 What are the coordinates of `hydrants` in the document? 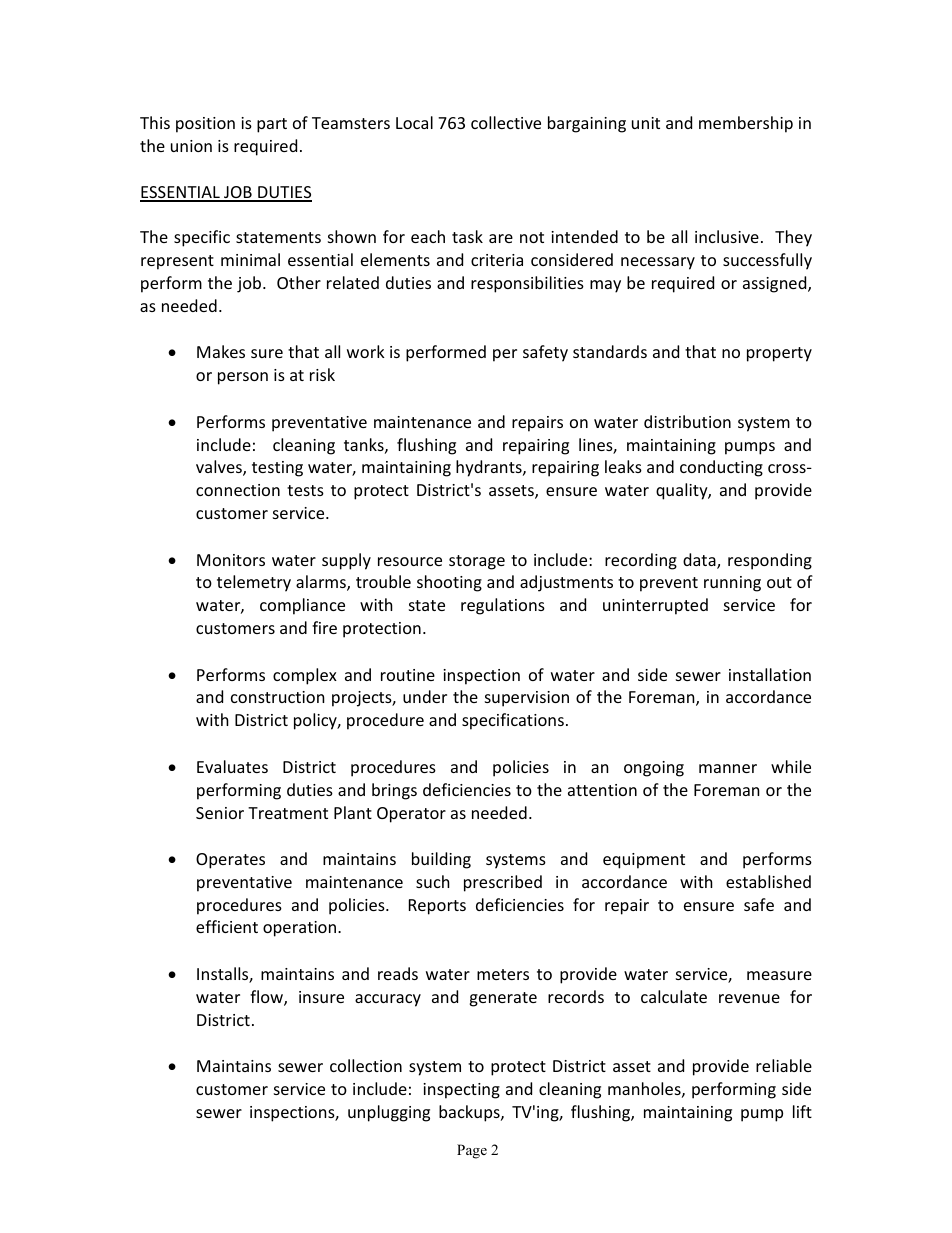 It's located at (490, 468).
